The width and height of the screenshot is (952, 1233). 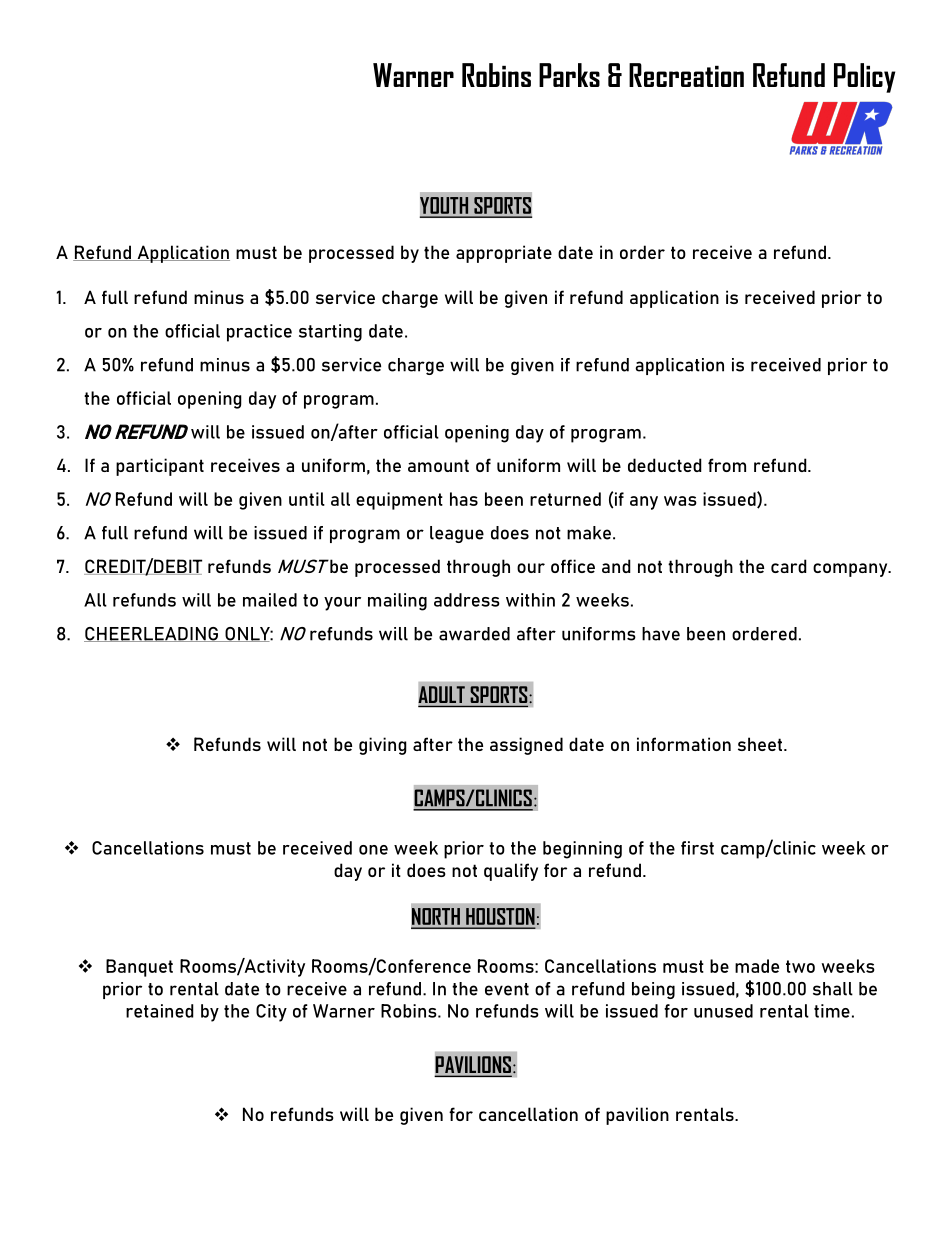 I want to click on City, so click(x=271, y=1013).
